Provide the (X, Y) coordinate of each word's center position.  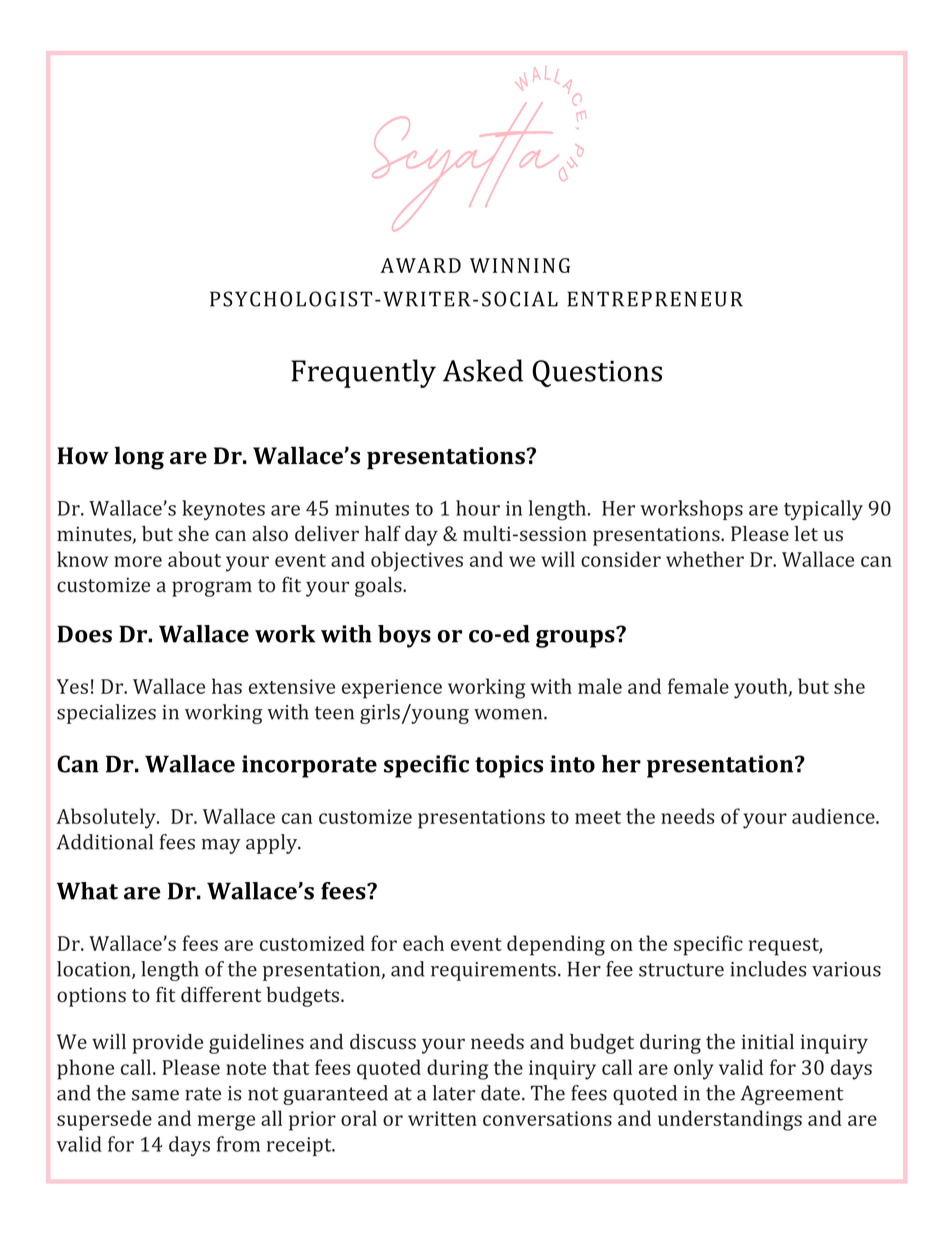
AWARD (420, 265)
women (509, 714)
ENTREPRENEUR (655, 299)
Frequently (363, 373)
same (155, 1095)
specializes (106, 714)
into (572, 764)
